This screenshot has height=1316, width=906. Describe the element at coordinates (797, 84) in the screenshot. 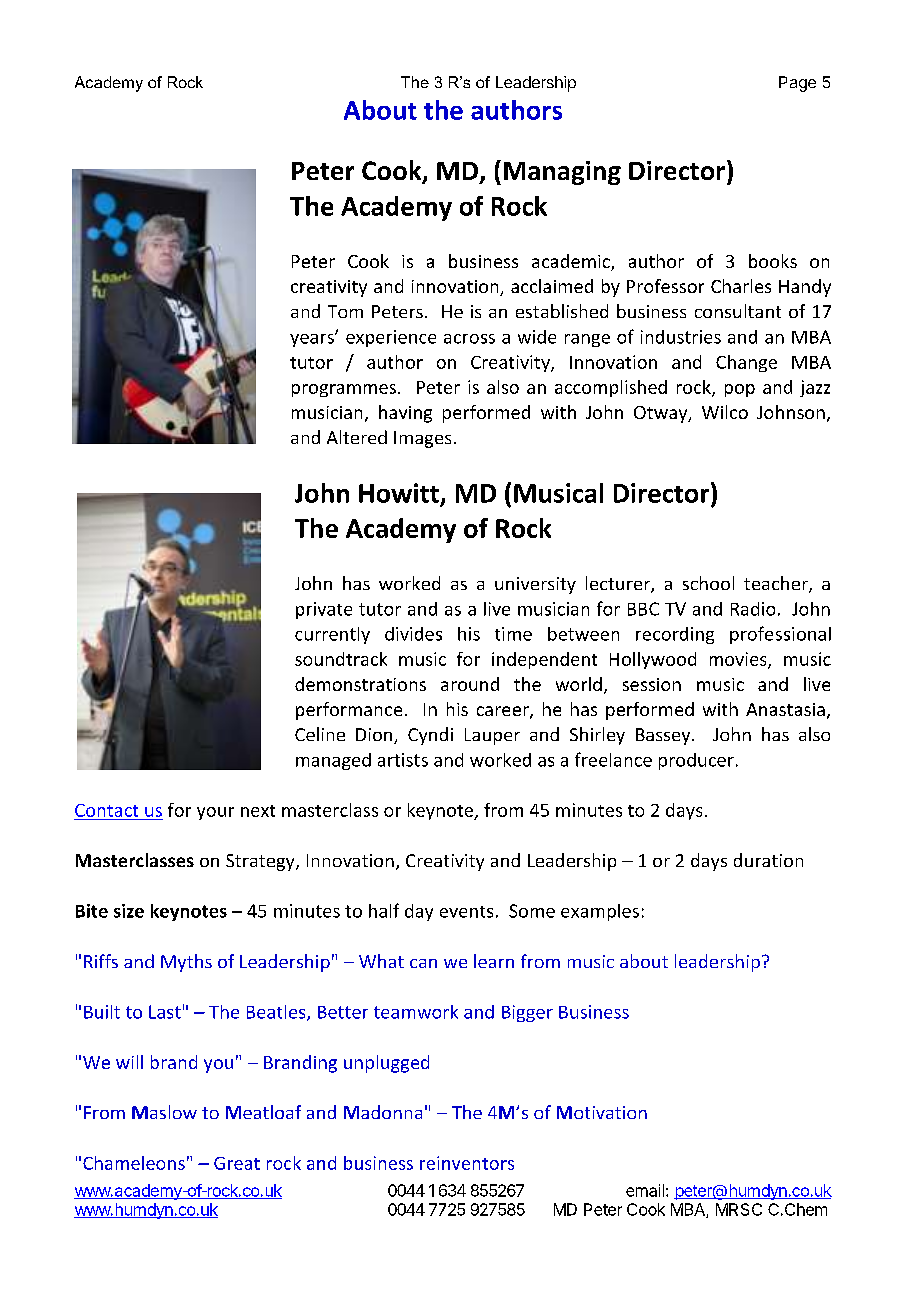

I see `Page` at that location.
